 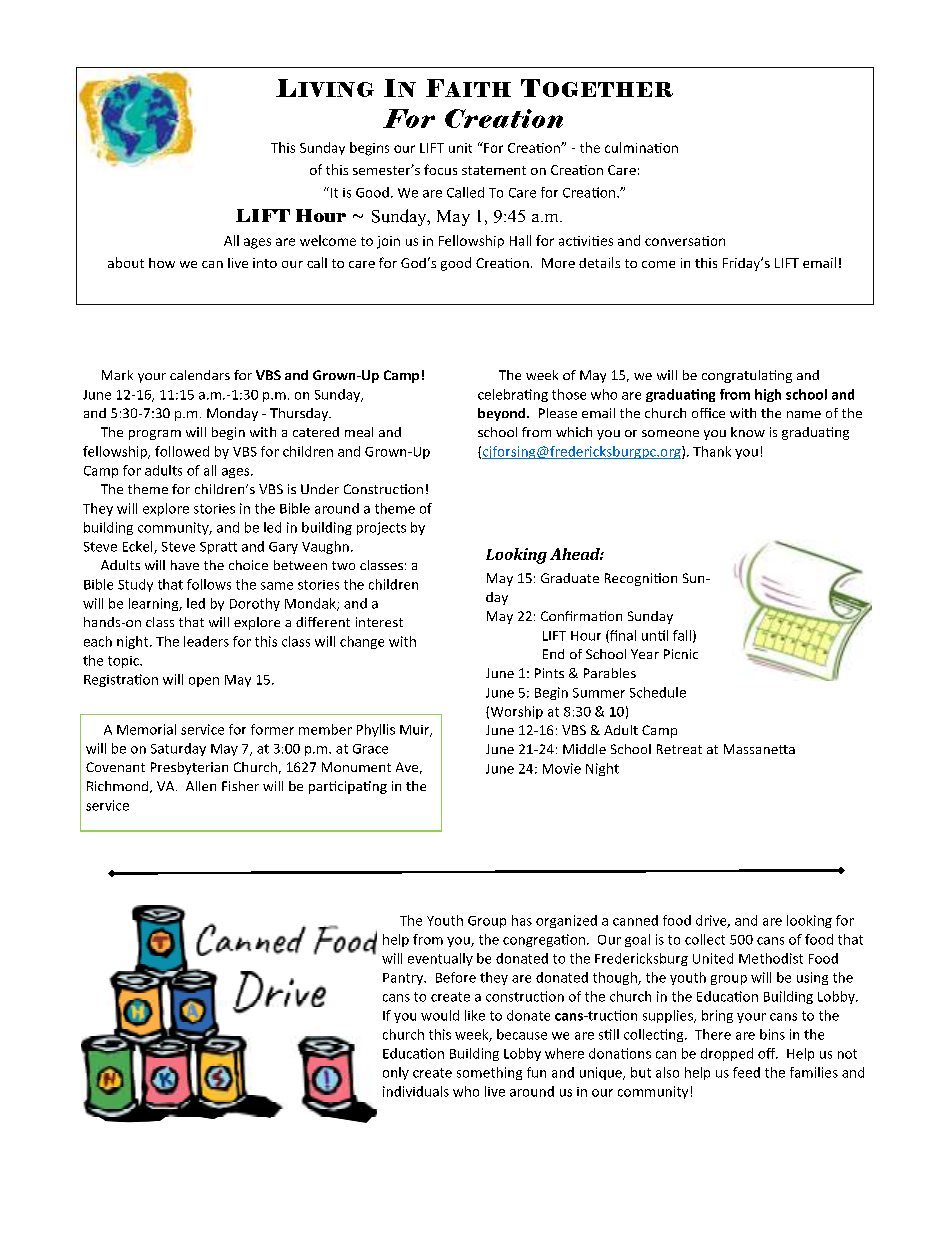 I want to click on how, so click(x=162, y=263).
